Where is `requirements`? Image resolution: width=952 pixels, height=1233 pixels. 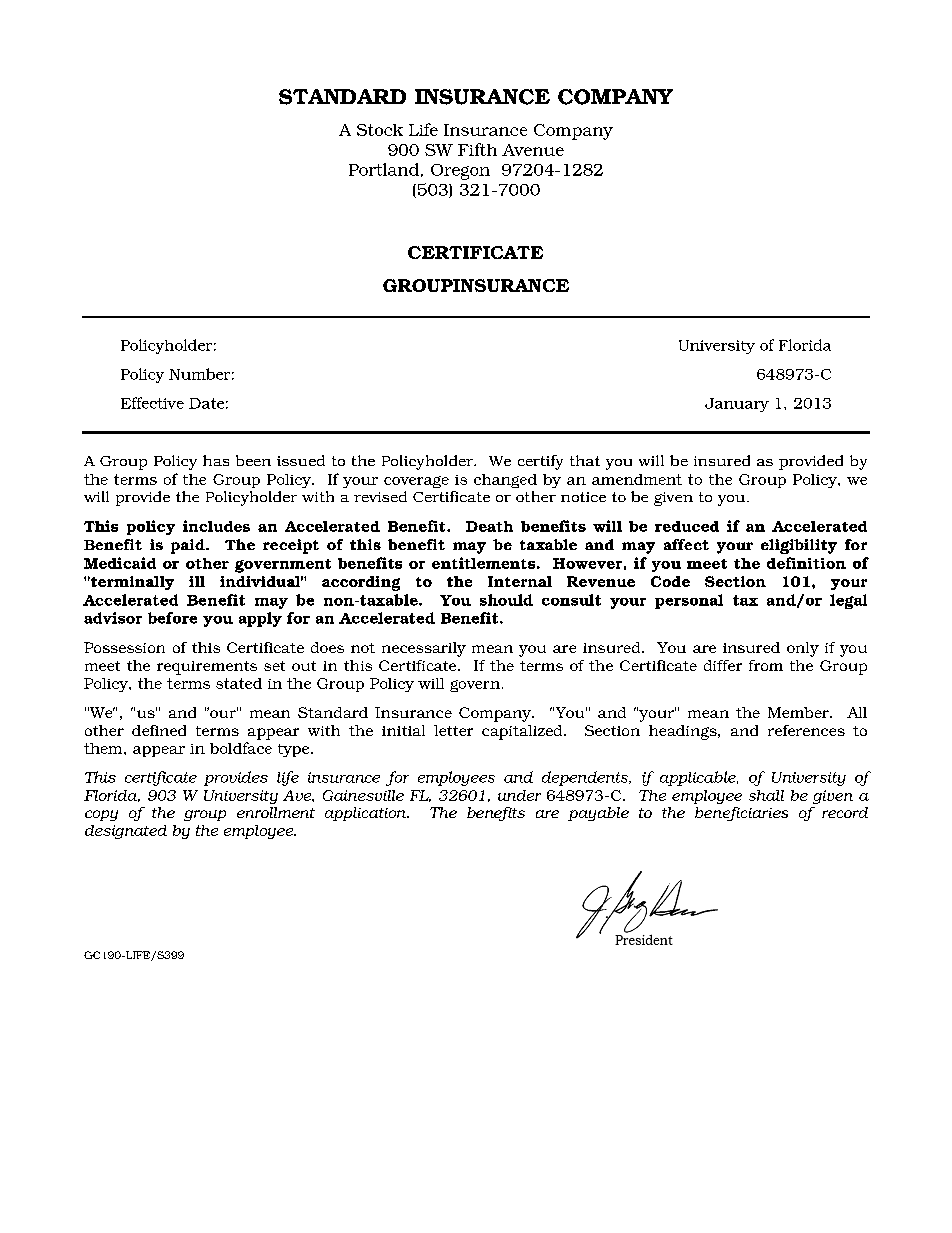
requirements is located at coordinates (207, 668).
